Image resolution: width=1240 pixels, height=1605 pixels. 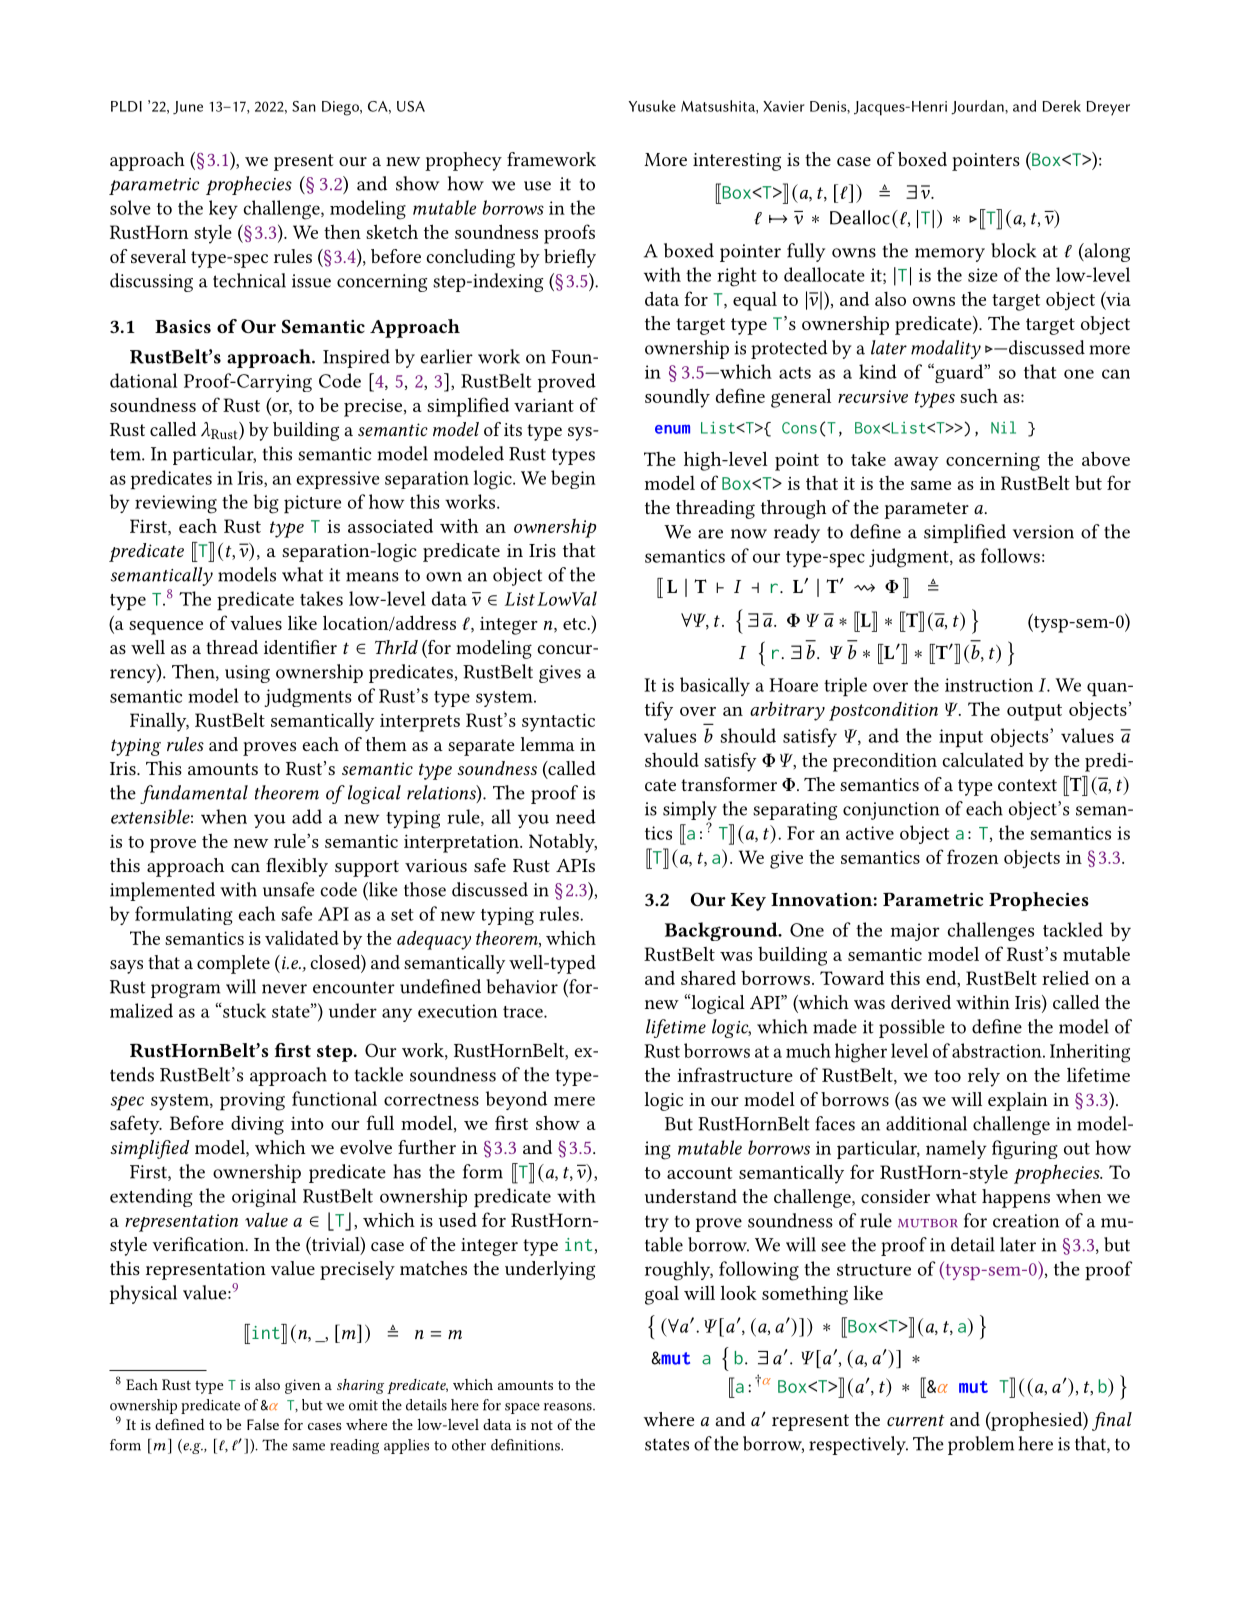 What do you see at coordinates (569, 1407) in the screenshot?
I see `reasons` at bounding box center [569, 1407].
